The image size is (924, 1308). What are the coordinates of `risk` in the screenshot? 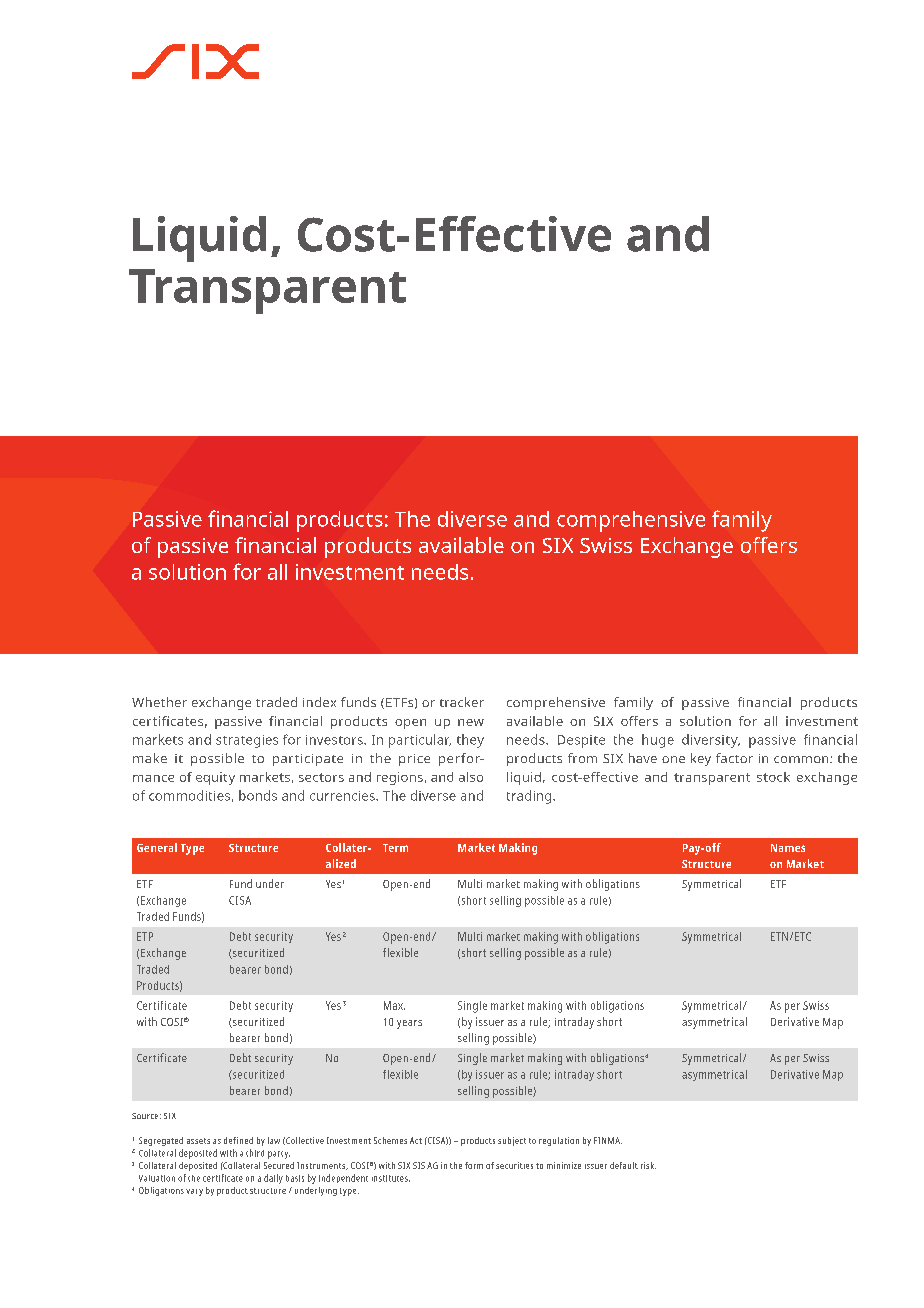 It's located at (648, 1165).
